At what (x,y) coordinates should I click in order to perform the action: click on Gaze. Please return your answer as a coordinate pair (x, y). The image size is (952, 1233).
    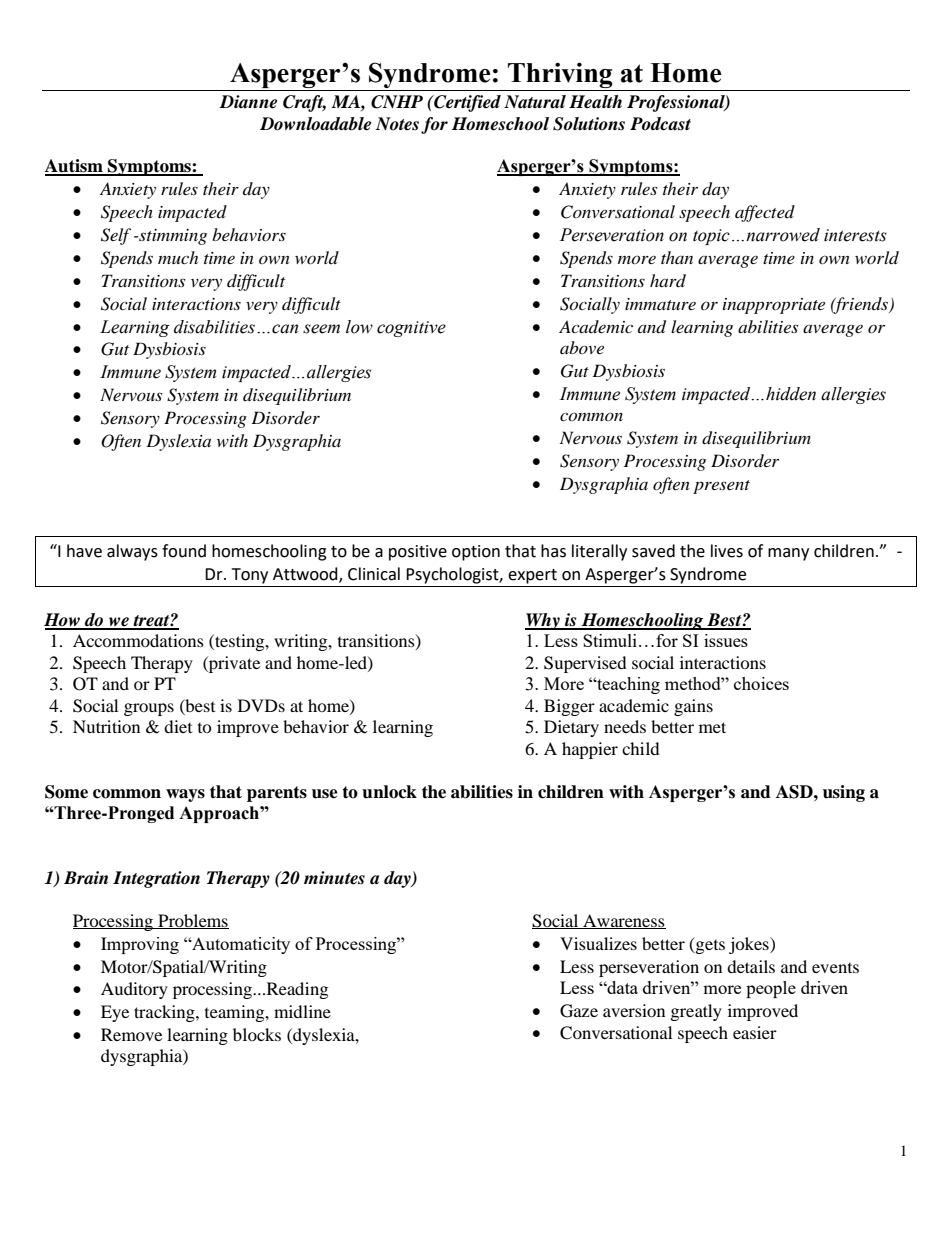
    Looking at the image, I should click on (579, 1011).
